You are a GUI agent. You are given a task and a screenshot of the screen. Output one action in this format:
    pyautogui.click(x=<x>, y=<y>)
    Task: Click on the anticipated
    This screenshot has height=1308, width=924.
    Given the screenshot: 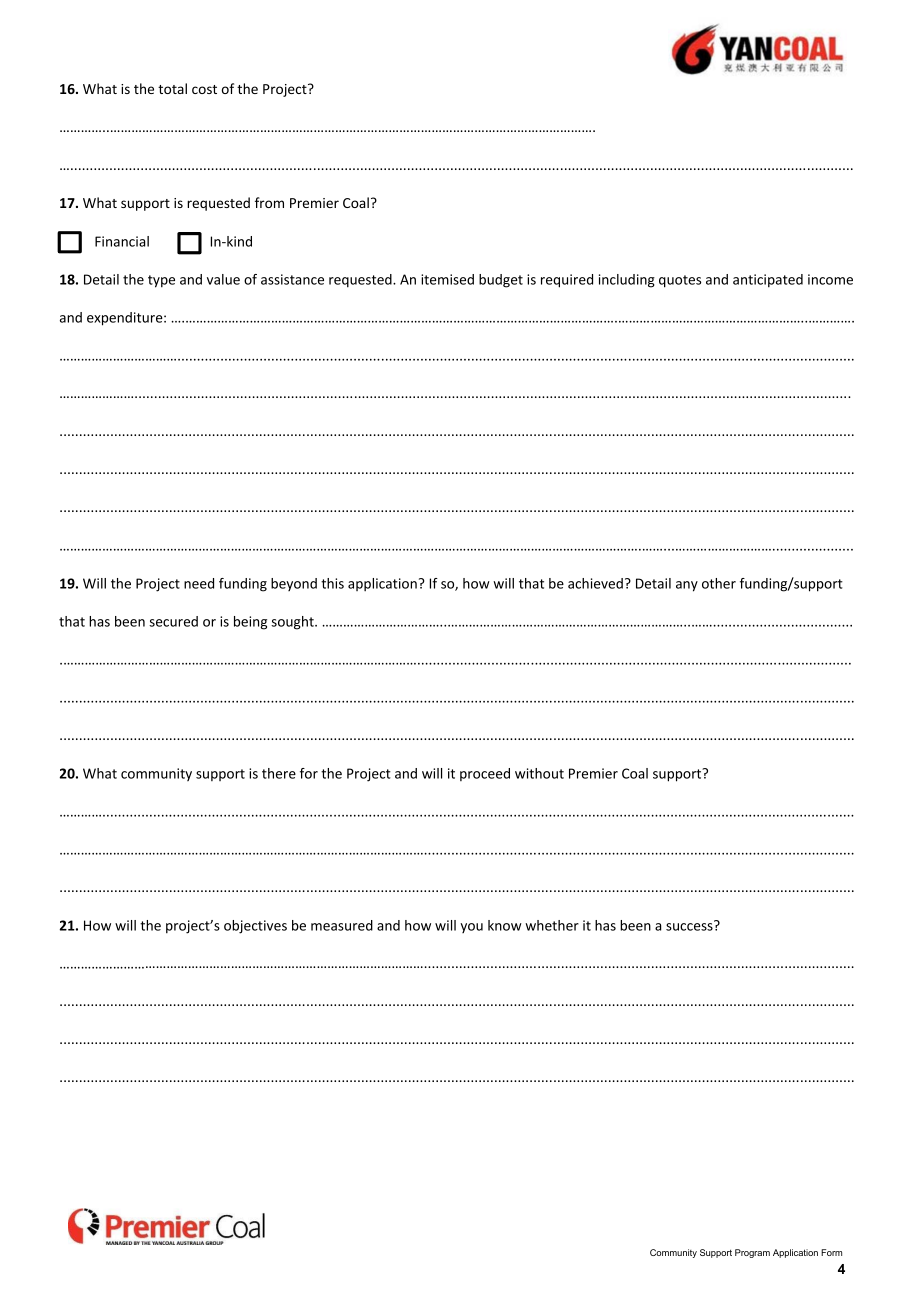 What is the action you would take?
    pyautogui.click(x=768, y=281)
